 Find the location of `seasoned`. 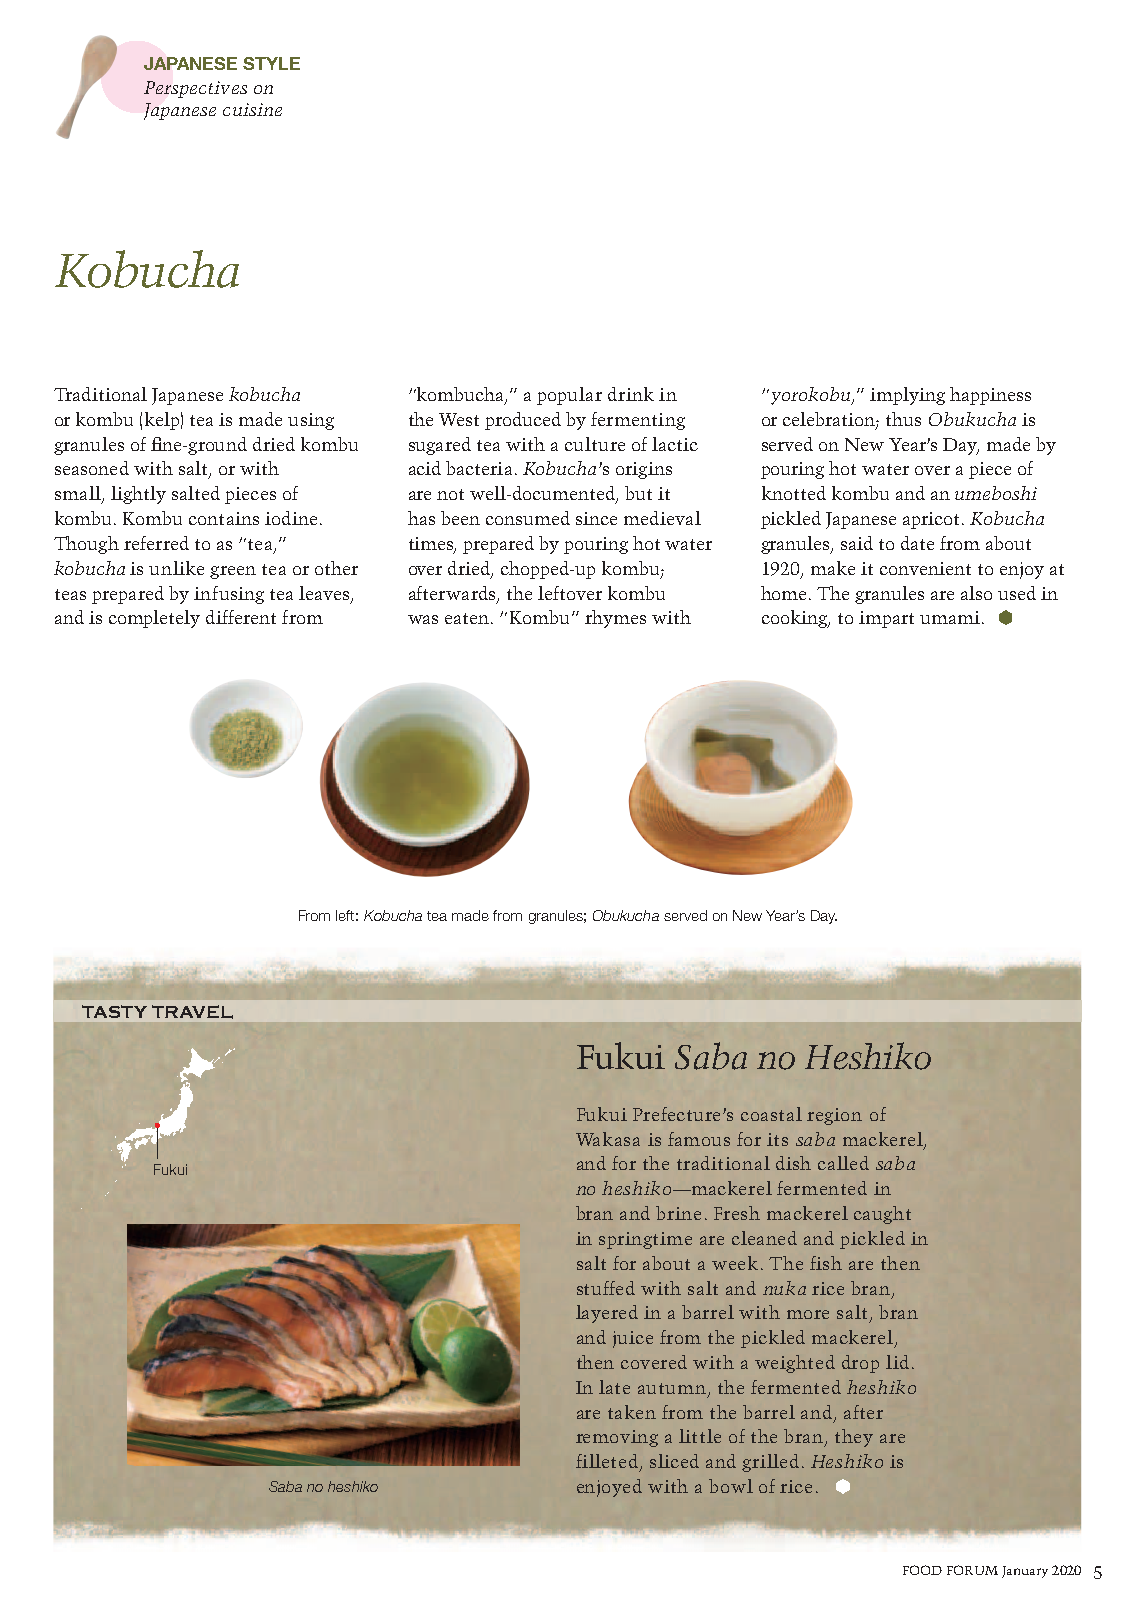

seasoned is located at coordinates (92, 468).
